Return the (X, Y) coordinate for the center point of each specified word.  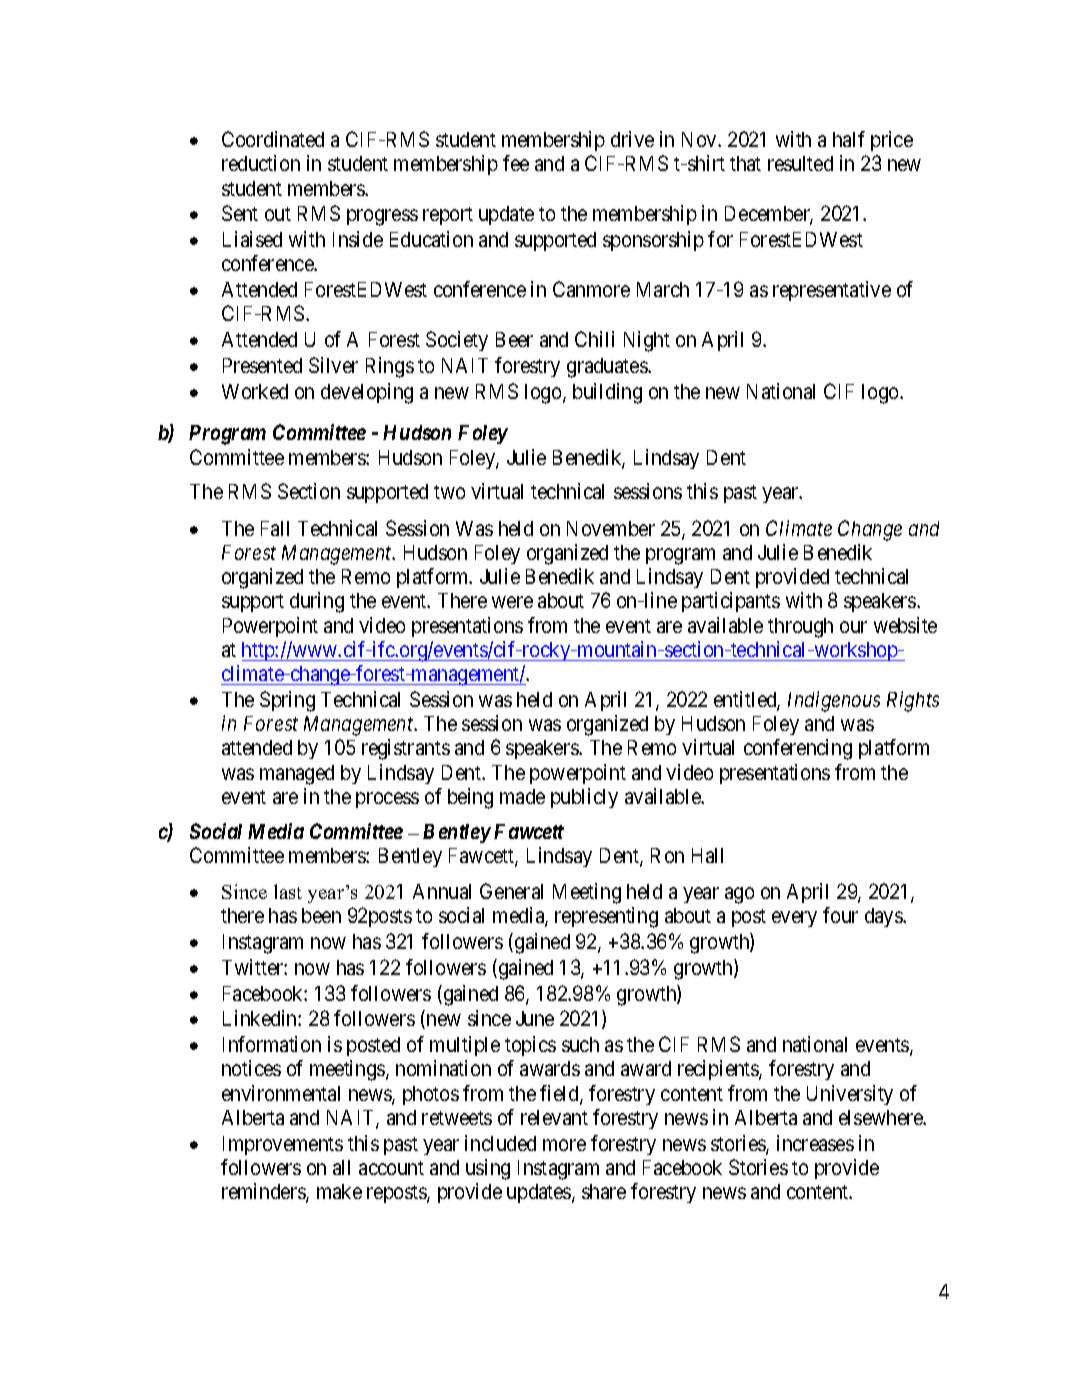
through (800, 628)
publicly (584, 798)
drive (632, 139)
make (339, 1191)
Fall (275, 528)
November (611, 528)
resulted (800, 163)
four (840, 915)
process (387, 800)
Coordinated (273, 139)
